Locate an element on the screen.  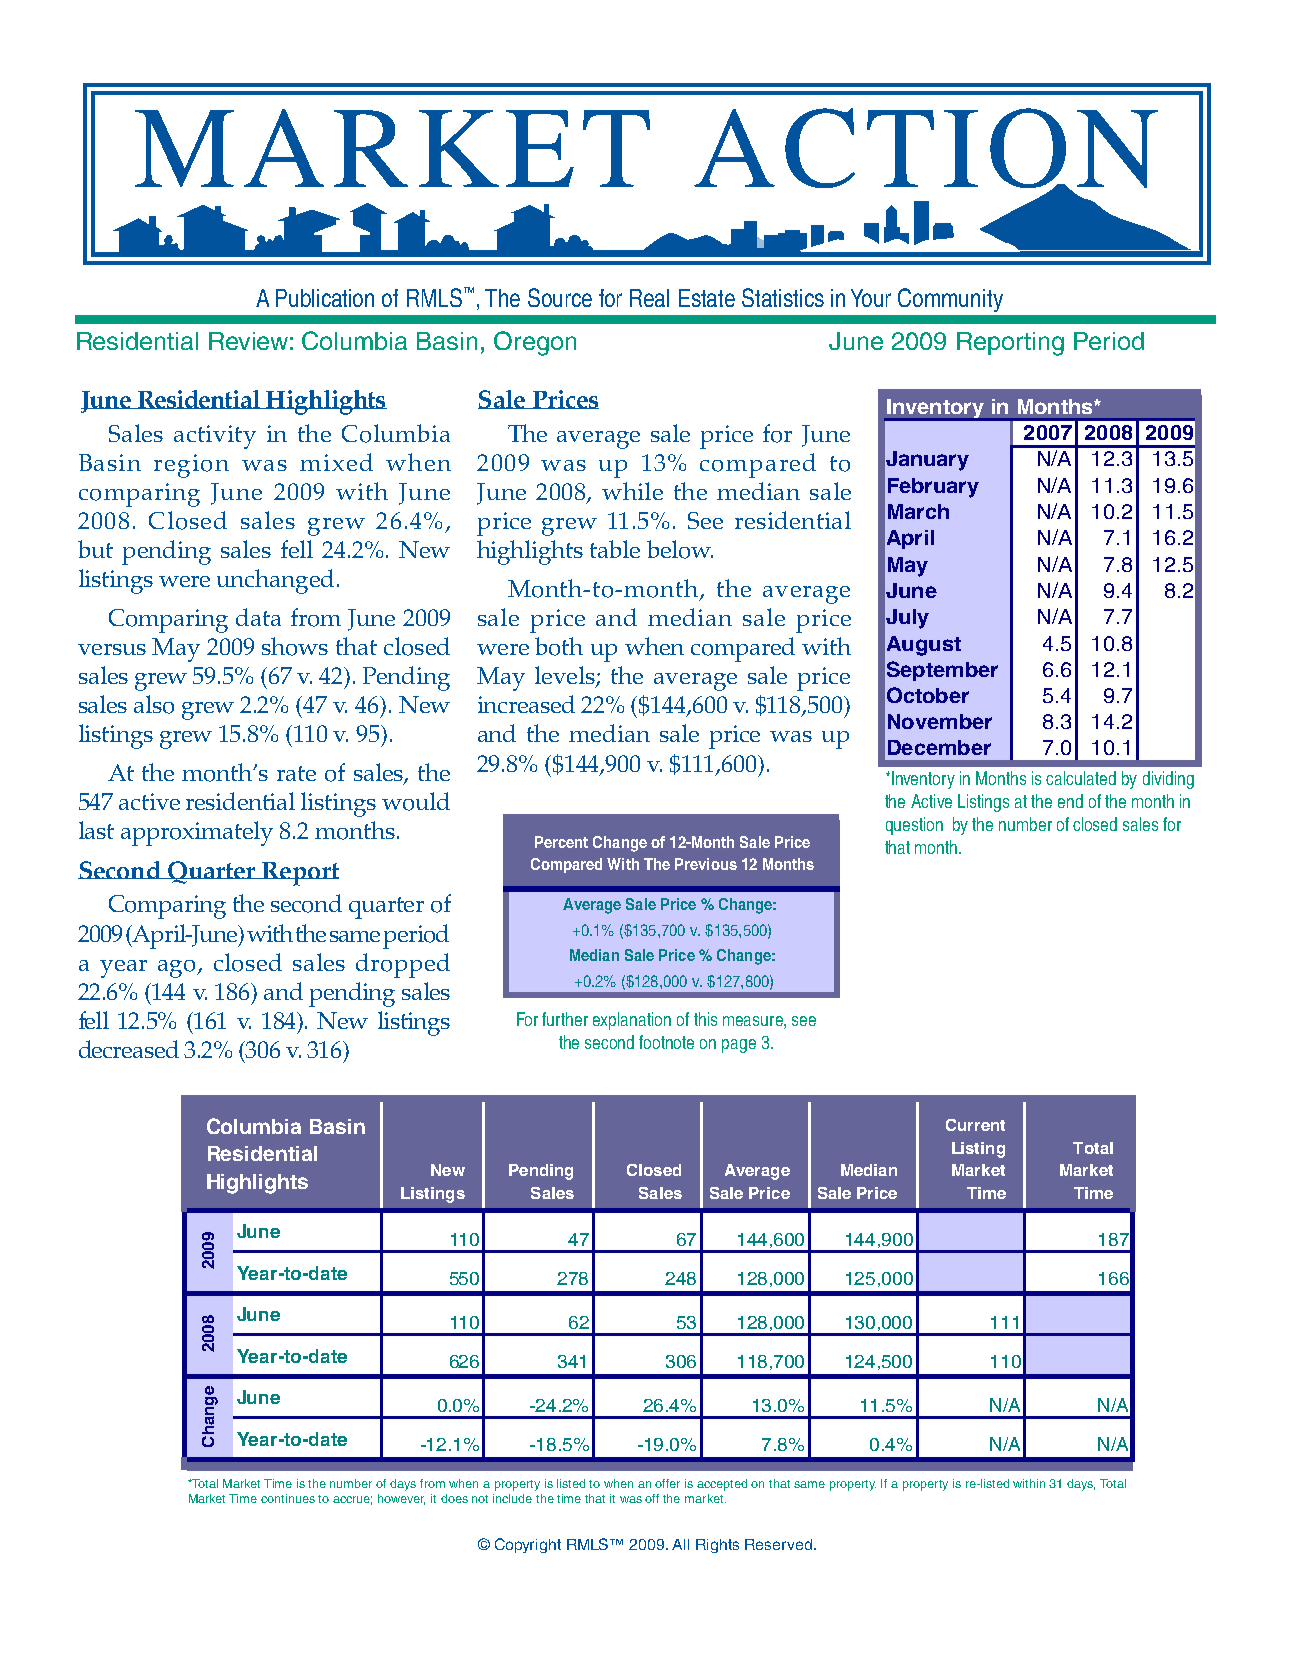
continues is located at coordinates (288, 1498).
